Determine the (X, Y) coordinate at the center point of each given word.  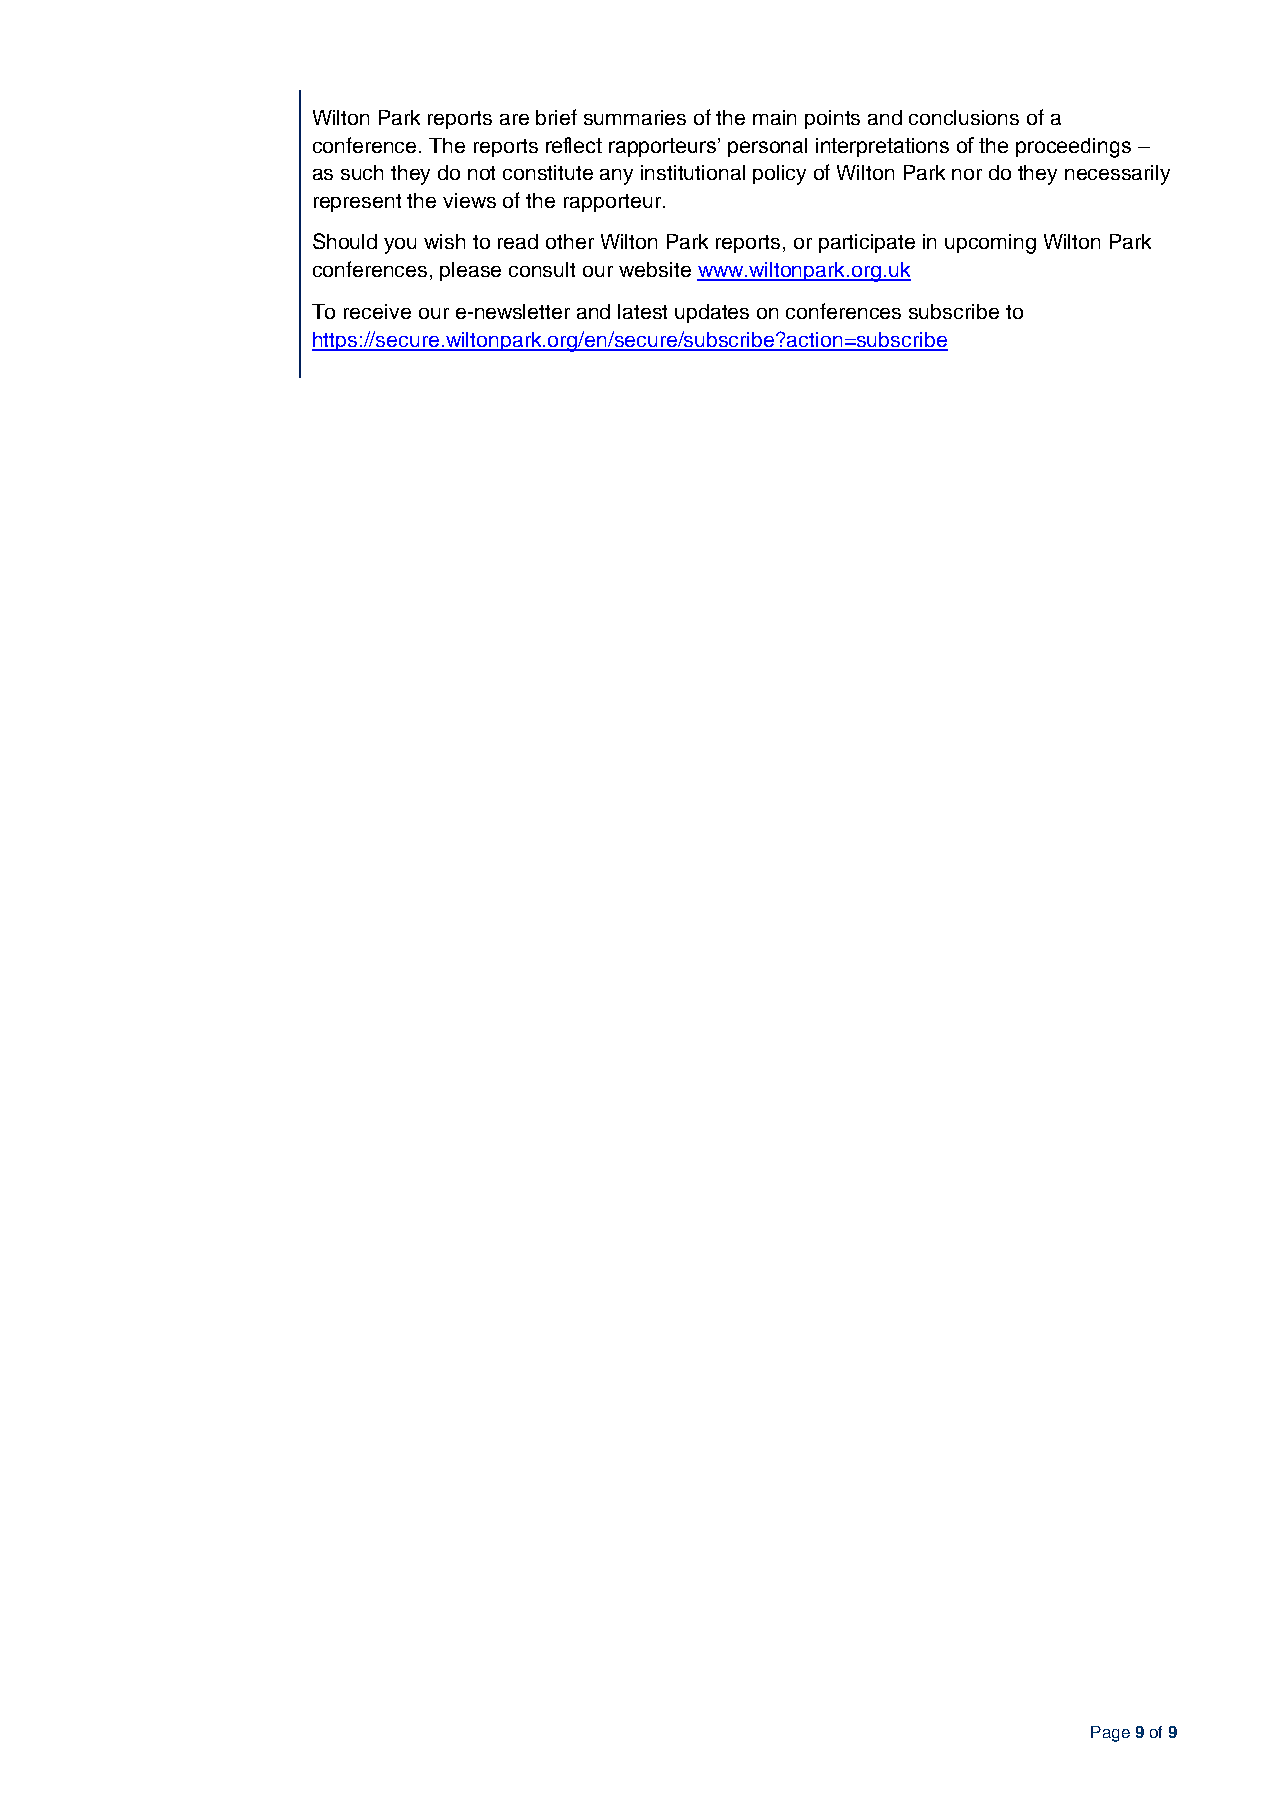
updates (712, 313)
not (481, 173)
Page (1110, 1734)
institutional (693, 172)
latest (642, 311)
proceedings (1073, 148)
